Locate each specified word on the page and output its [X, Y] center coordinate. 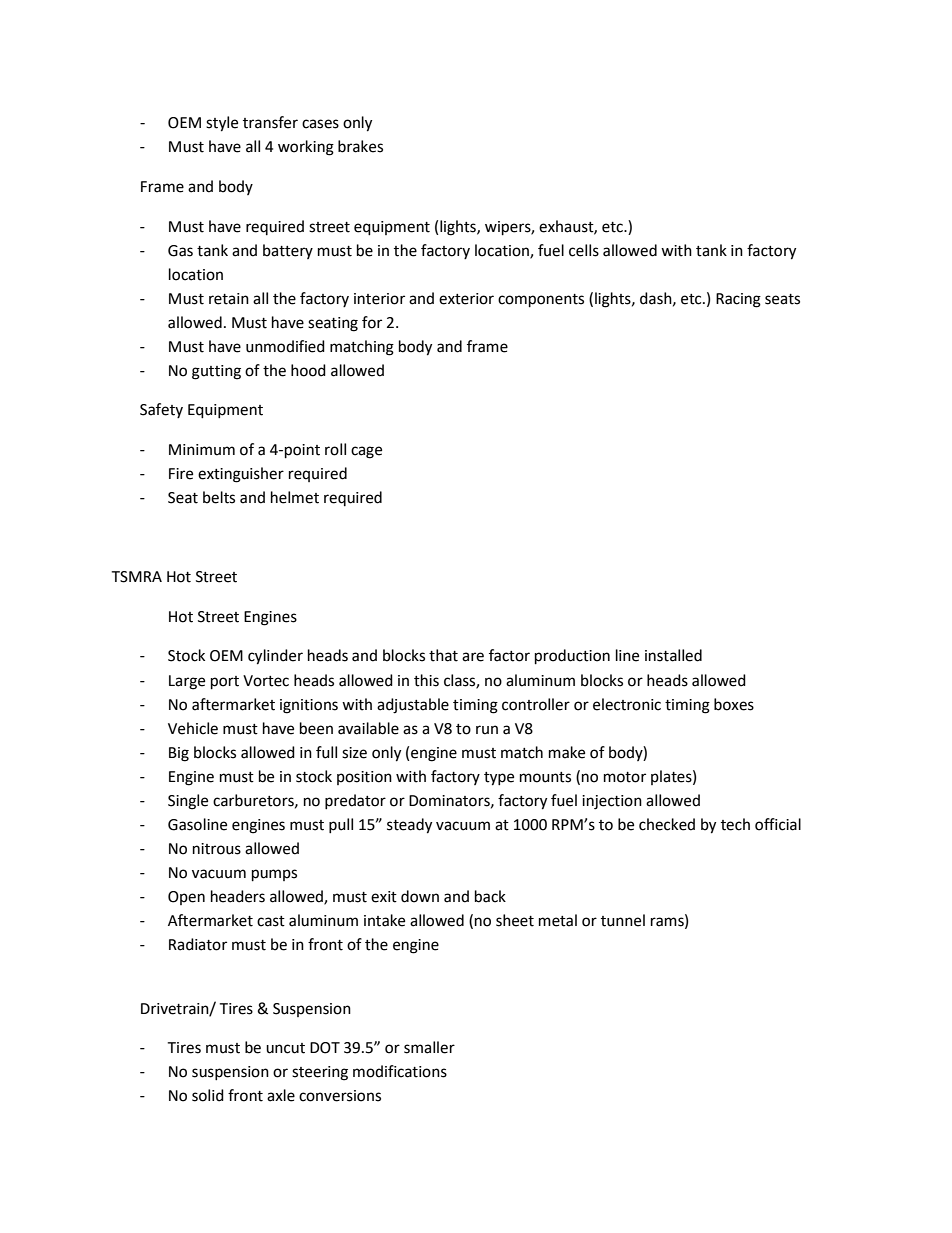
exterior [466, 299]
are [473, 657]
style [222, 124]
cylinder [275, 657]
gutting [216, 372]
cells [584, 250]
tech [735, 824]
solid [208, 1095]
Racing [738, 300]
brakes [360, 146]
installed [673, 655]
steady [409, 826]
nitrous [217, 849]
